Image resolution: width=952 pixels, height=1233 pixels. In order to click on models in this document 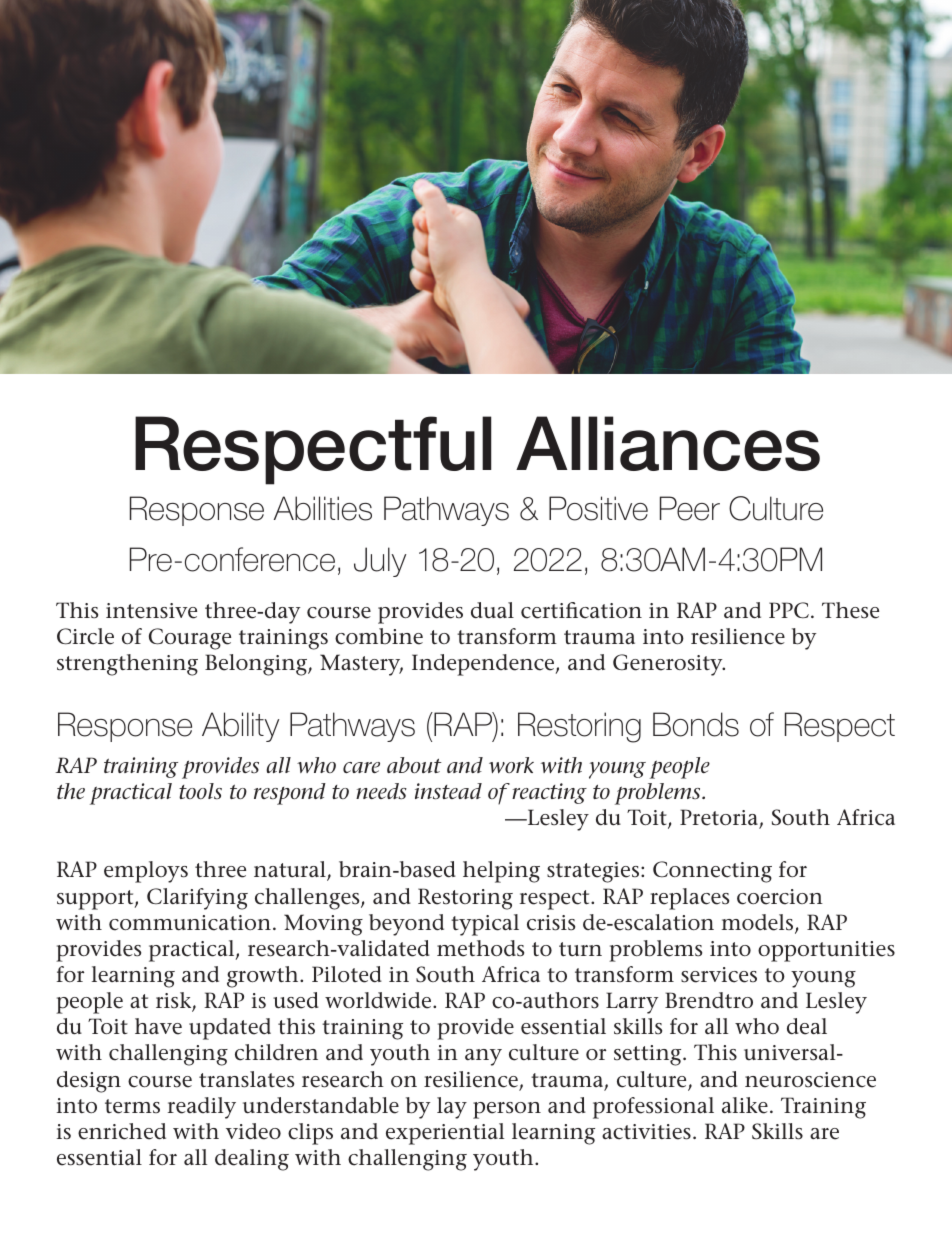, I will do `click(759, 923)`.
